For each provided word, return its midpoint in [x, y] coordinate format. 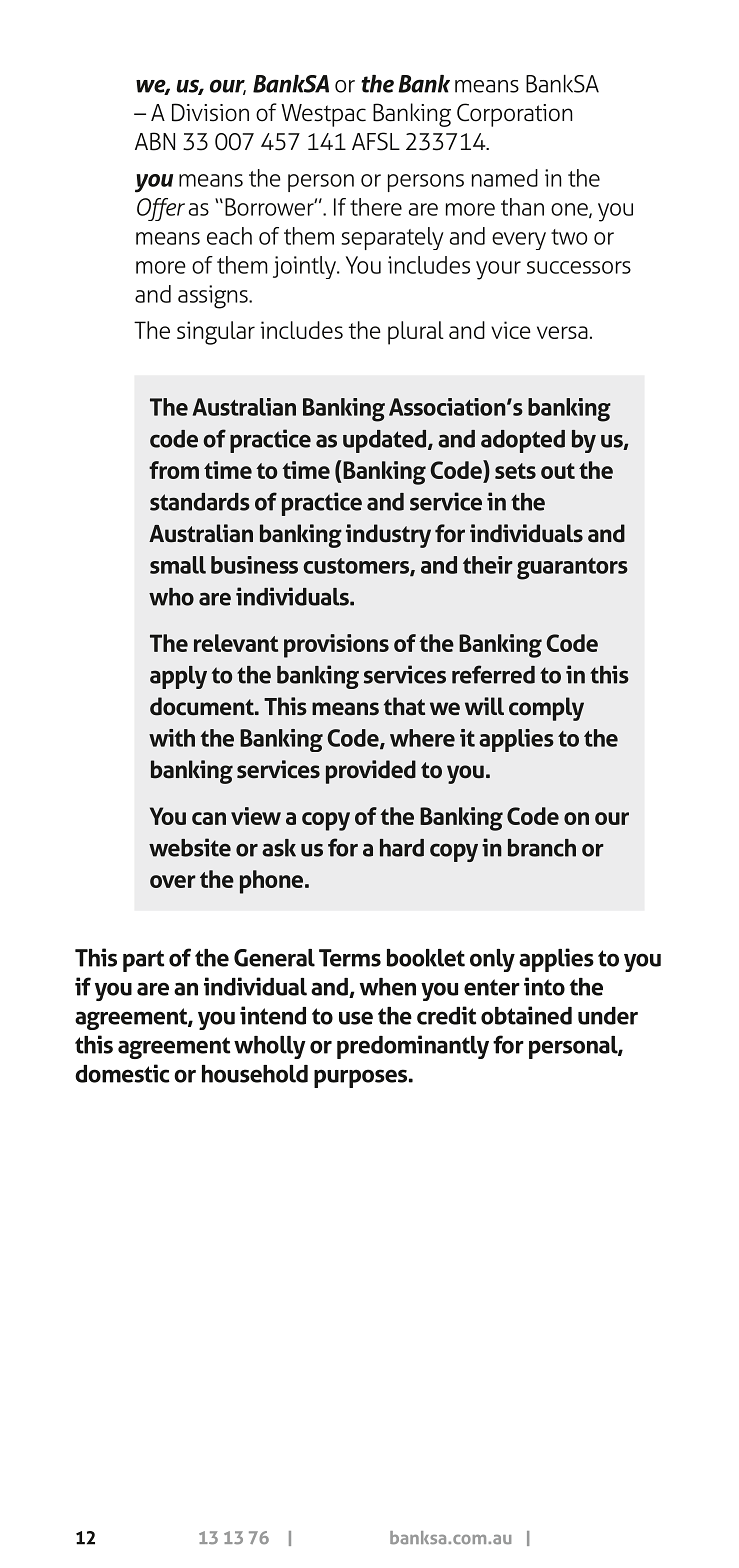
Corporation [514, 115]
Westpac [323, 115]
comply [546, 709]
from [174, 470]
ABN [155, 141]
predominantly [413, 1047]
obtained [526, 1015]
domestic [122, 1073]
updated [386, 441]
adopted [523, 441]
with [172, 738]
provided [371, 772]
